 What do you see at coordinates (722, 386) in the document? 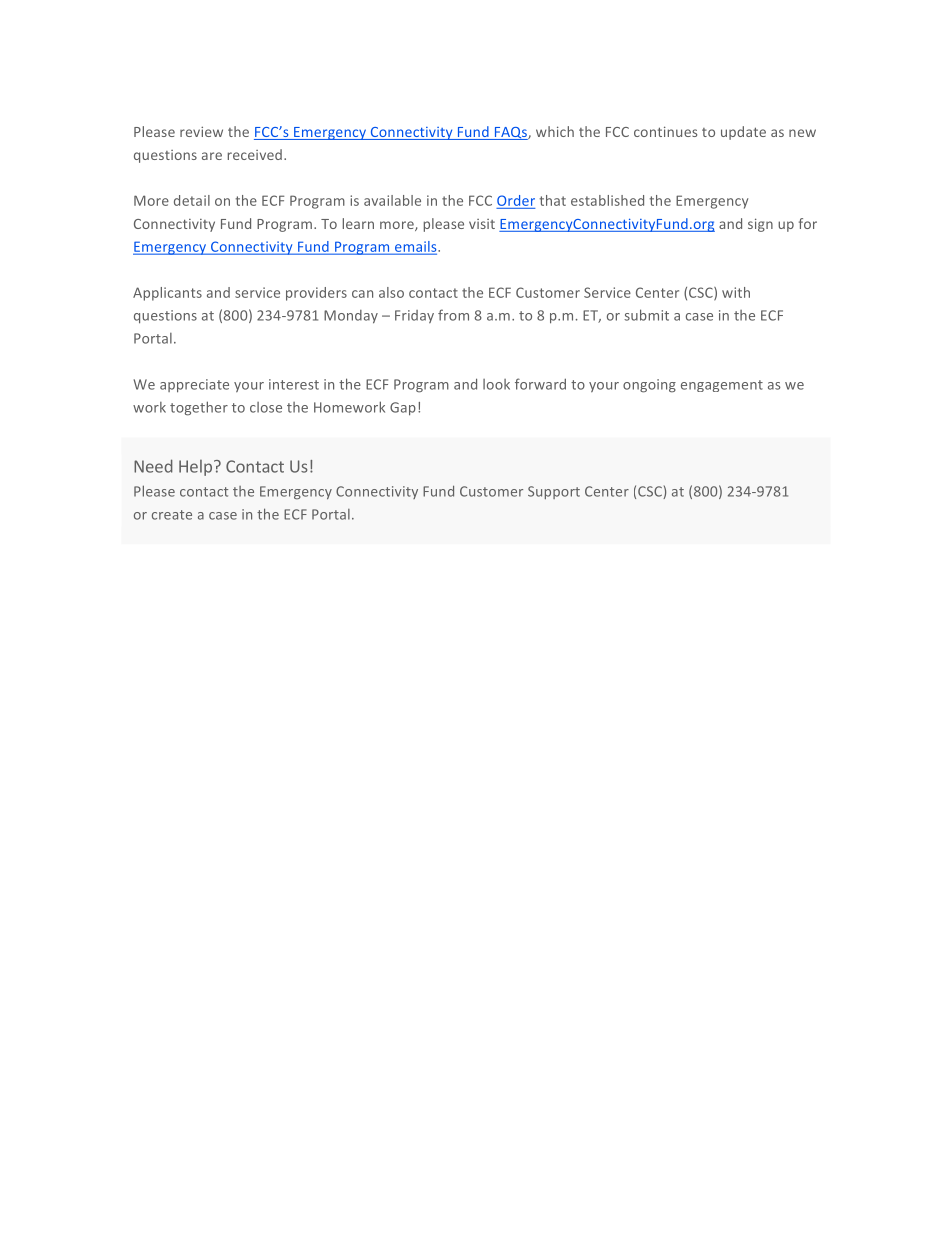
I see `engagement` at bounding box center [722, 386].
